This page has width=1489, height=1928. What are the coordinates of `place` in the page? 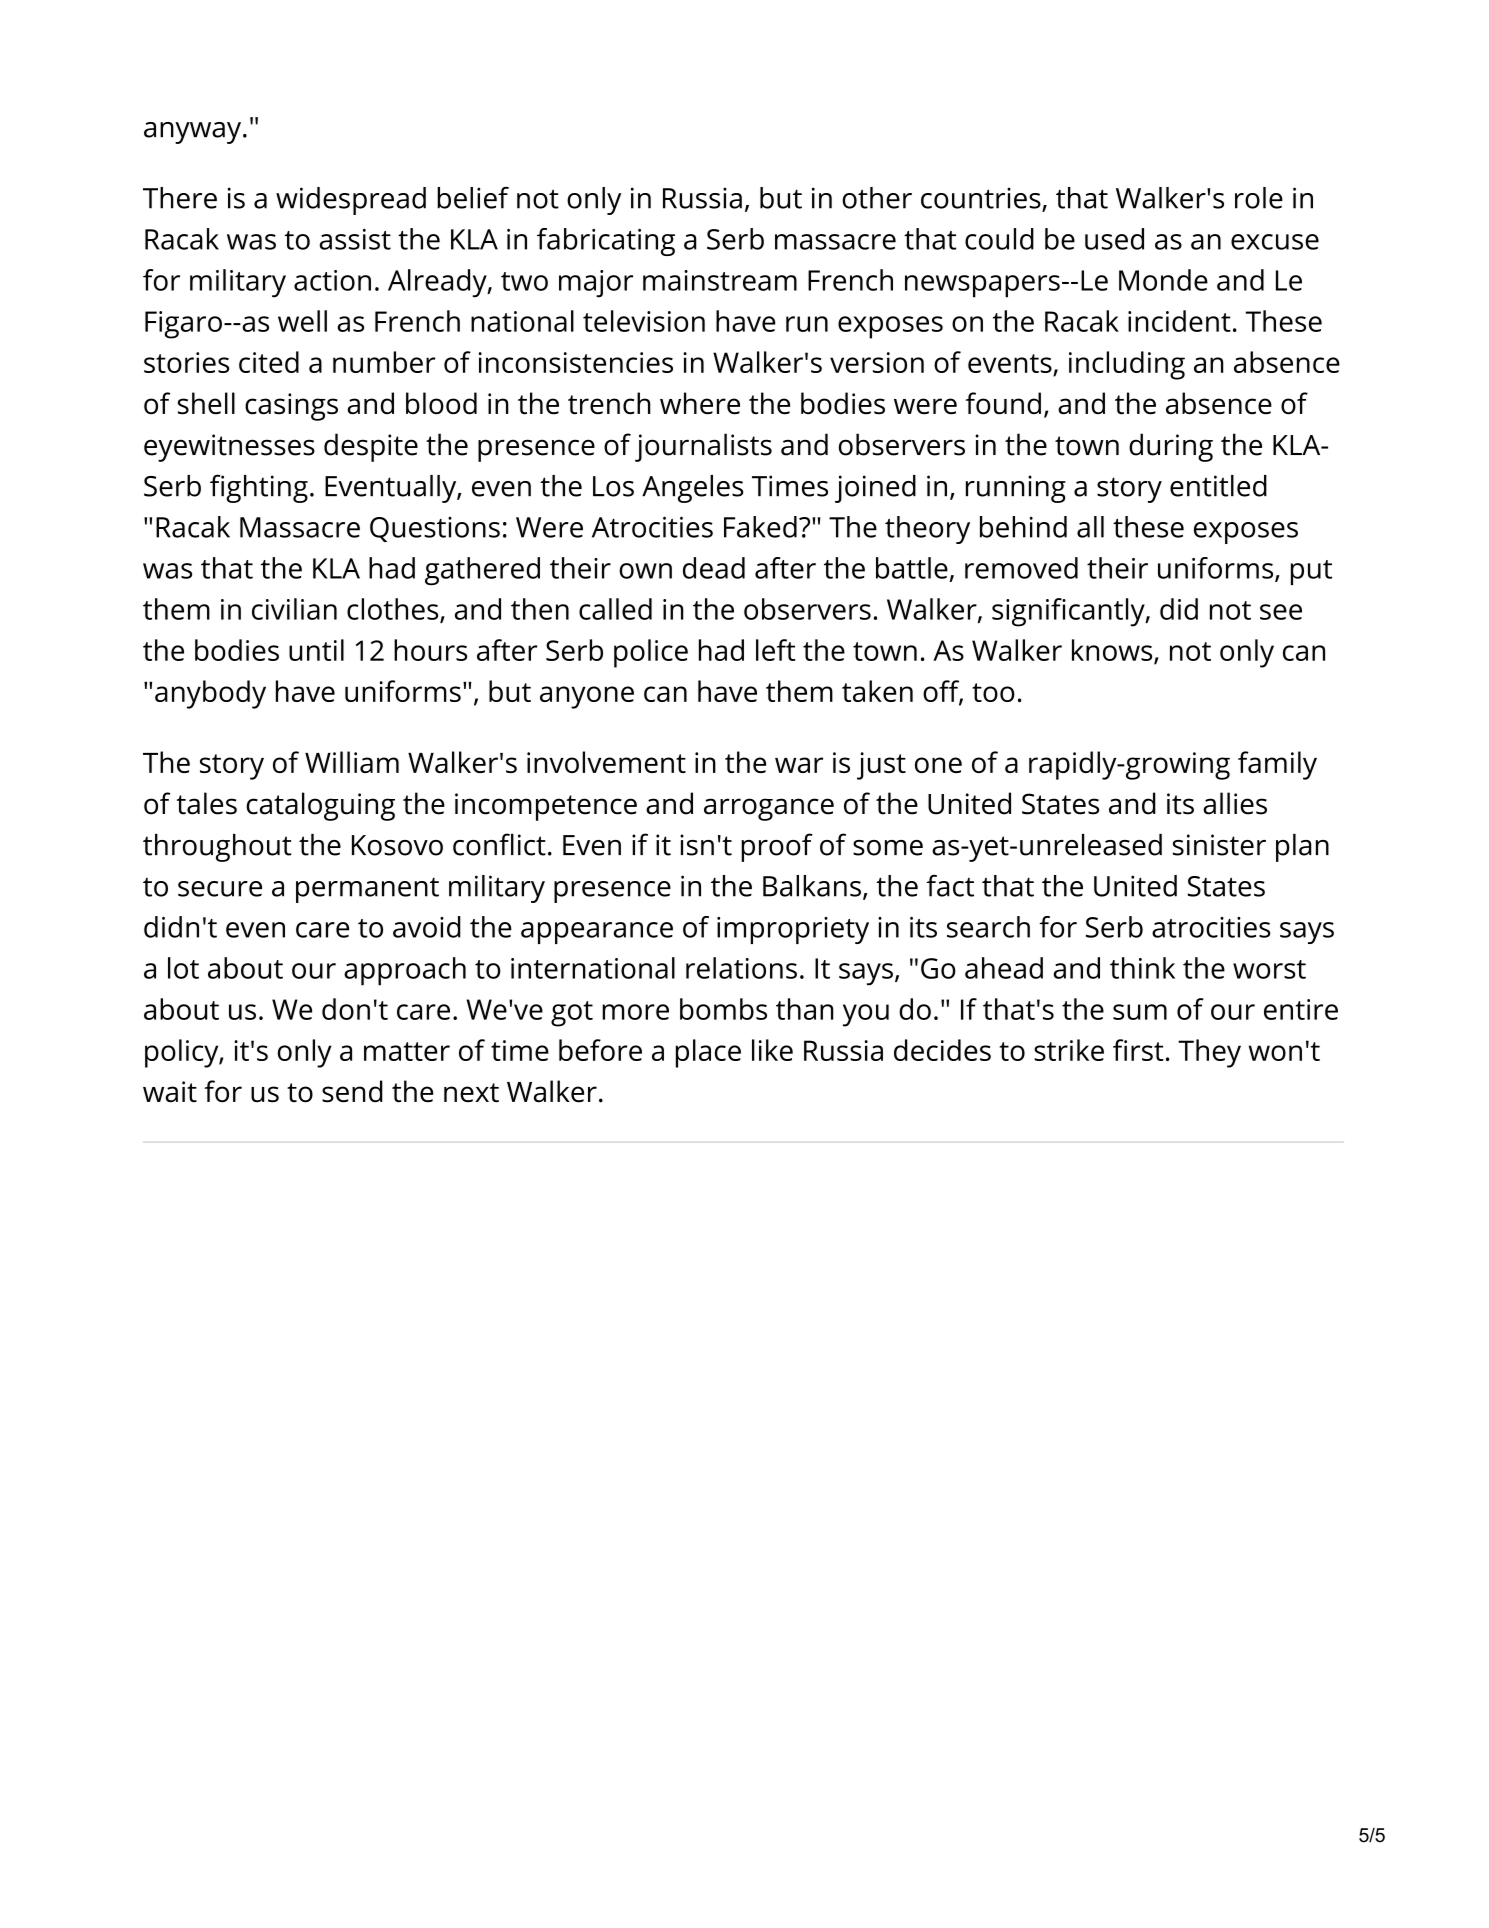 It's located at (708, 1053).
